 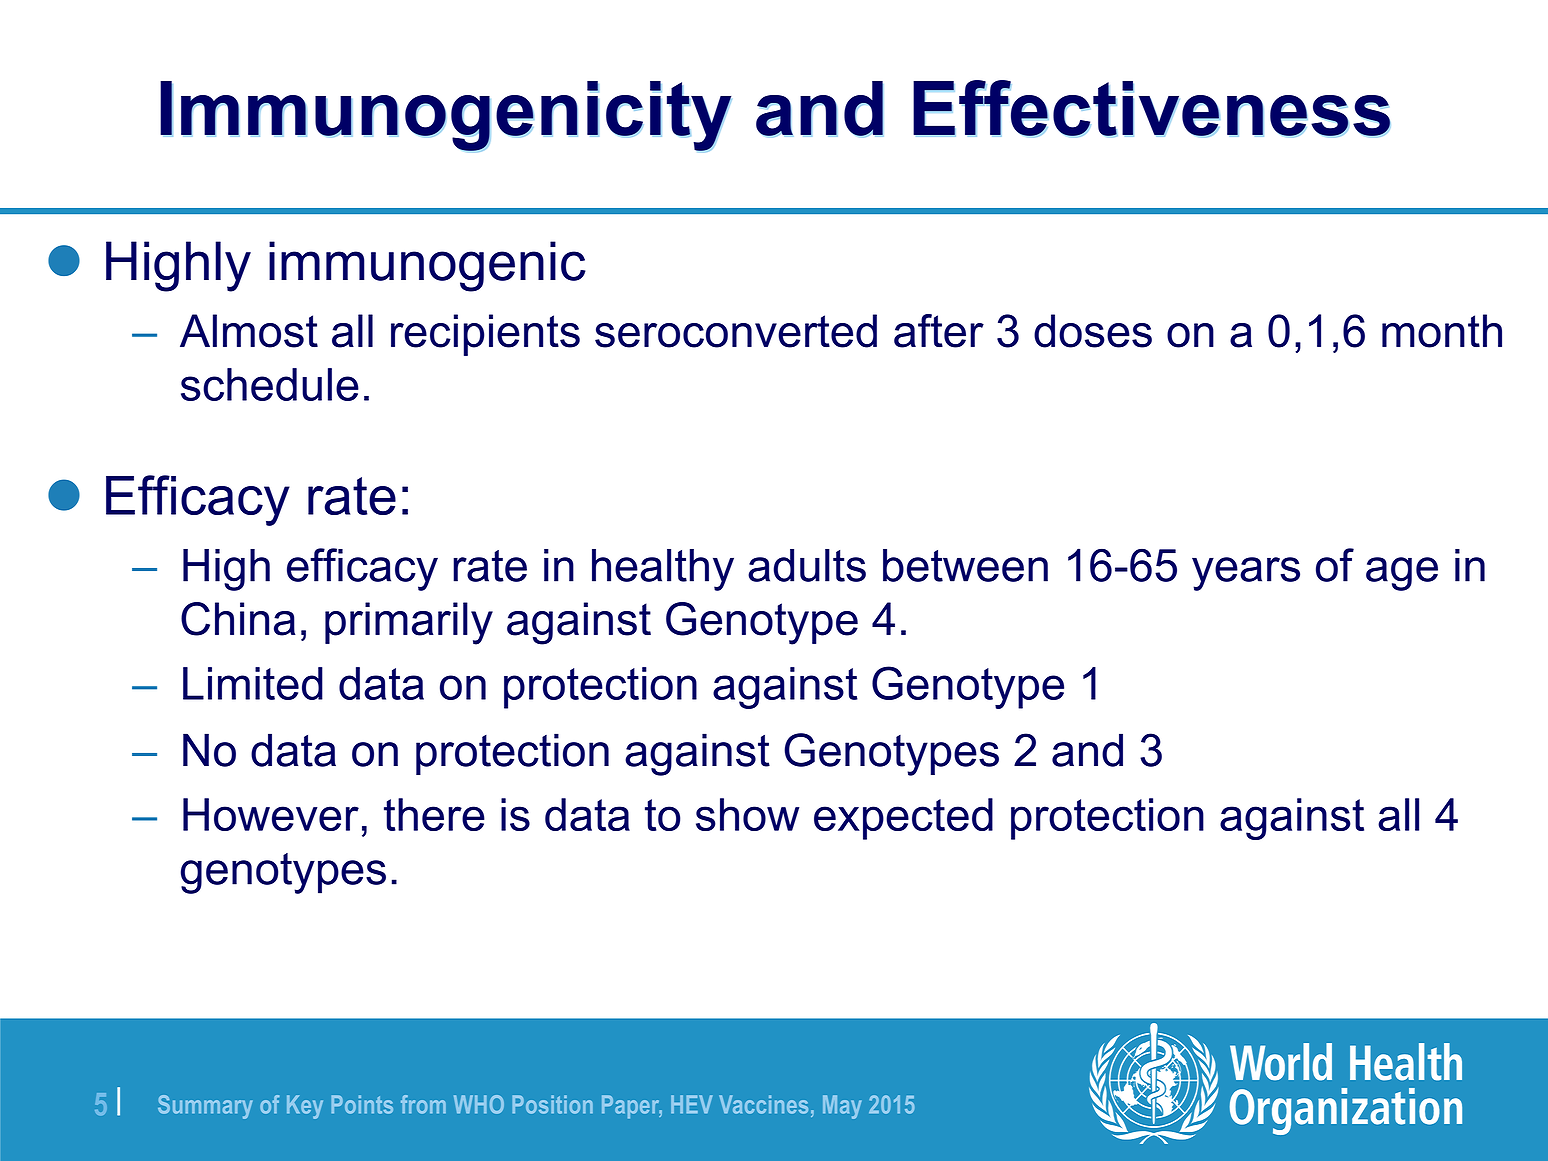 I want to click on Vaccines, so click(x=763, y=1104).
